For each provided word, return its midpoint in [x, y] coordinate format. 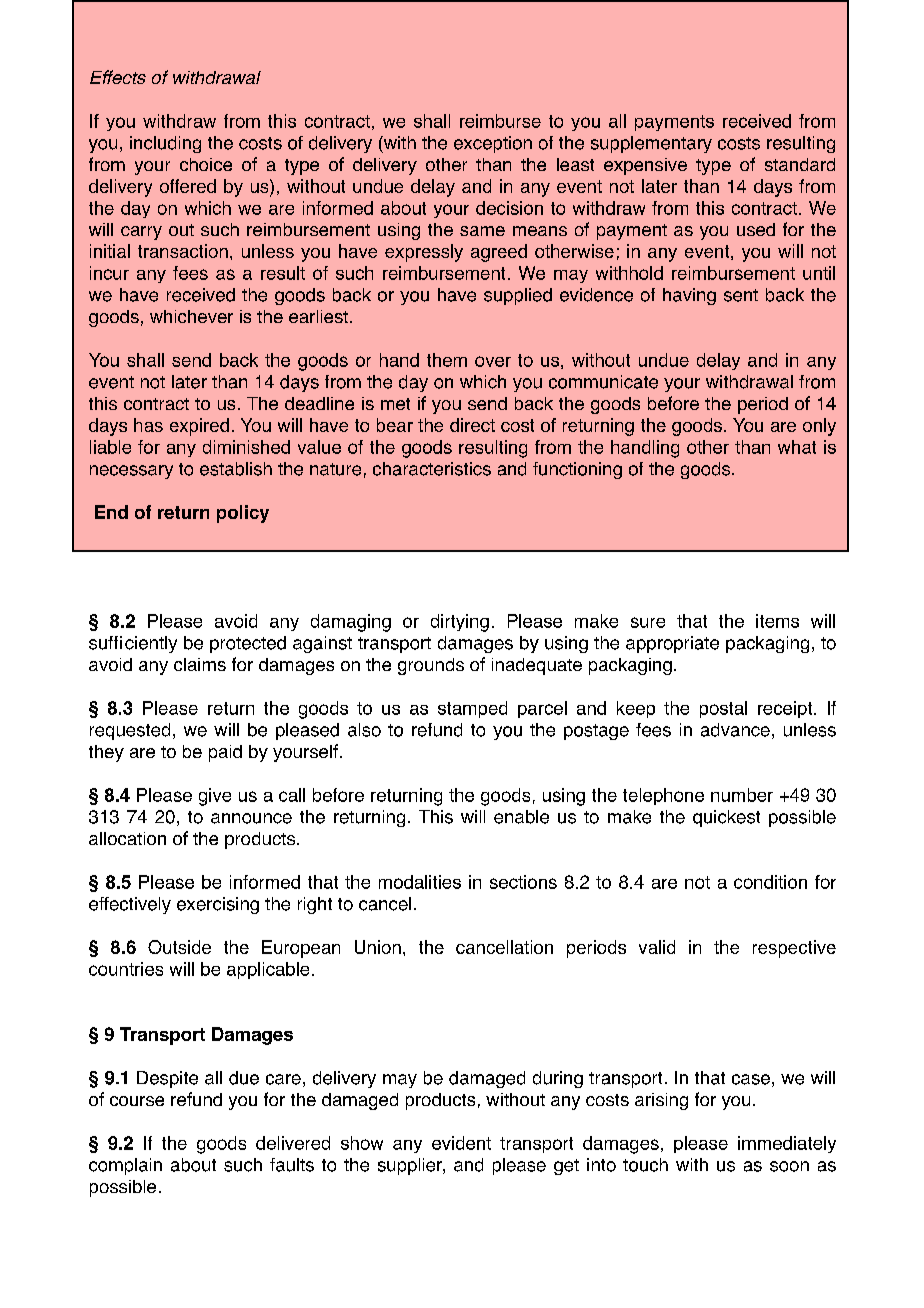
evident [461, 1143]
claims [200, 664]
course [137, 1101]
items [777, 621]
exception [493, 144]
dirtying [460, 623]
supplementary [651, 144]
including [165, 144]
